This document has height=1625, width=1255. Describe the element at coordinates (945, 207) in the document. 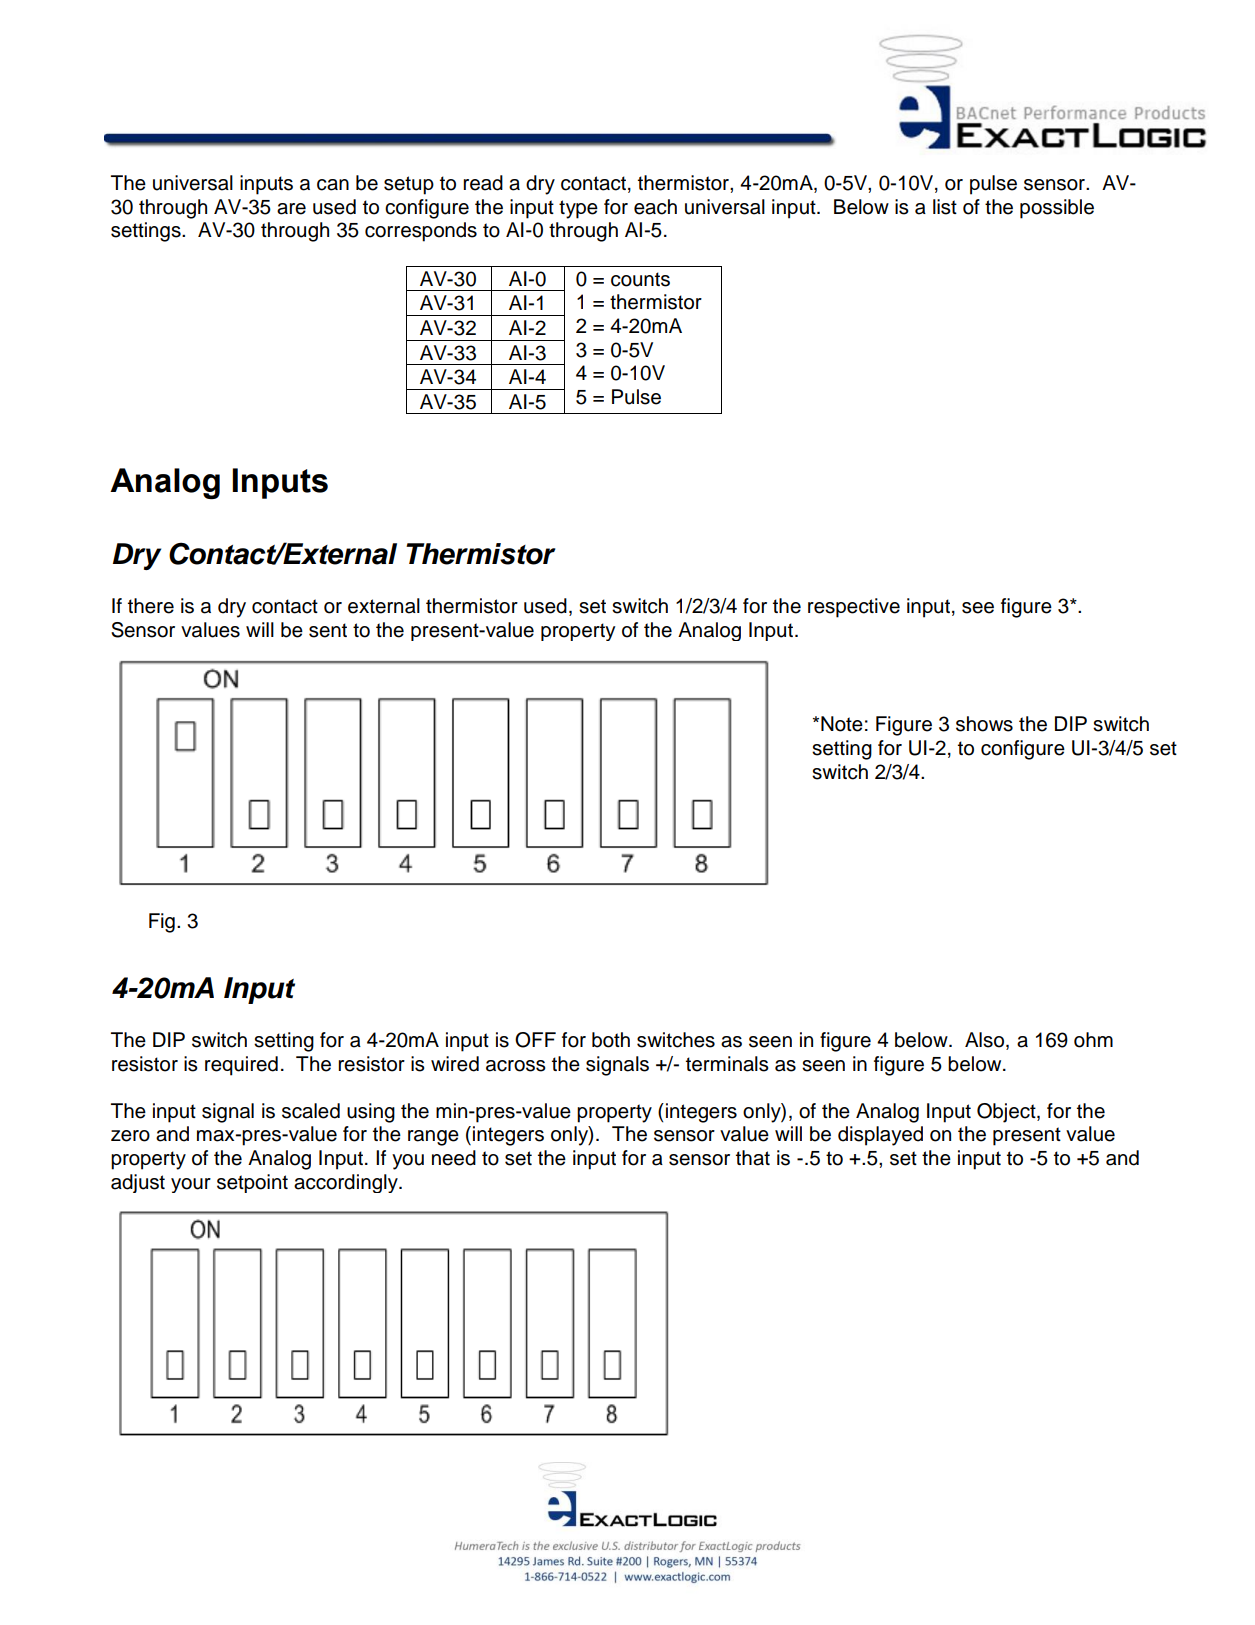

I see `list` at that location.
